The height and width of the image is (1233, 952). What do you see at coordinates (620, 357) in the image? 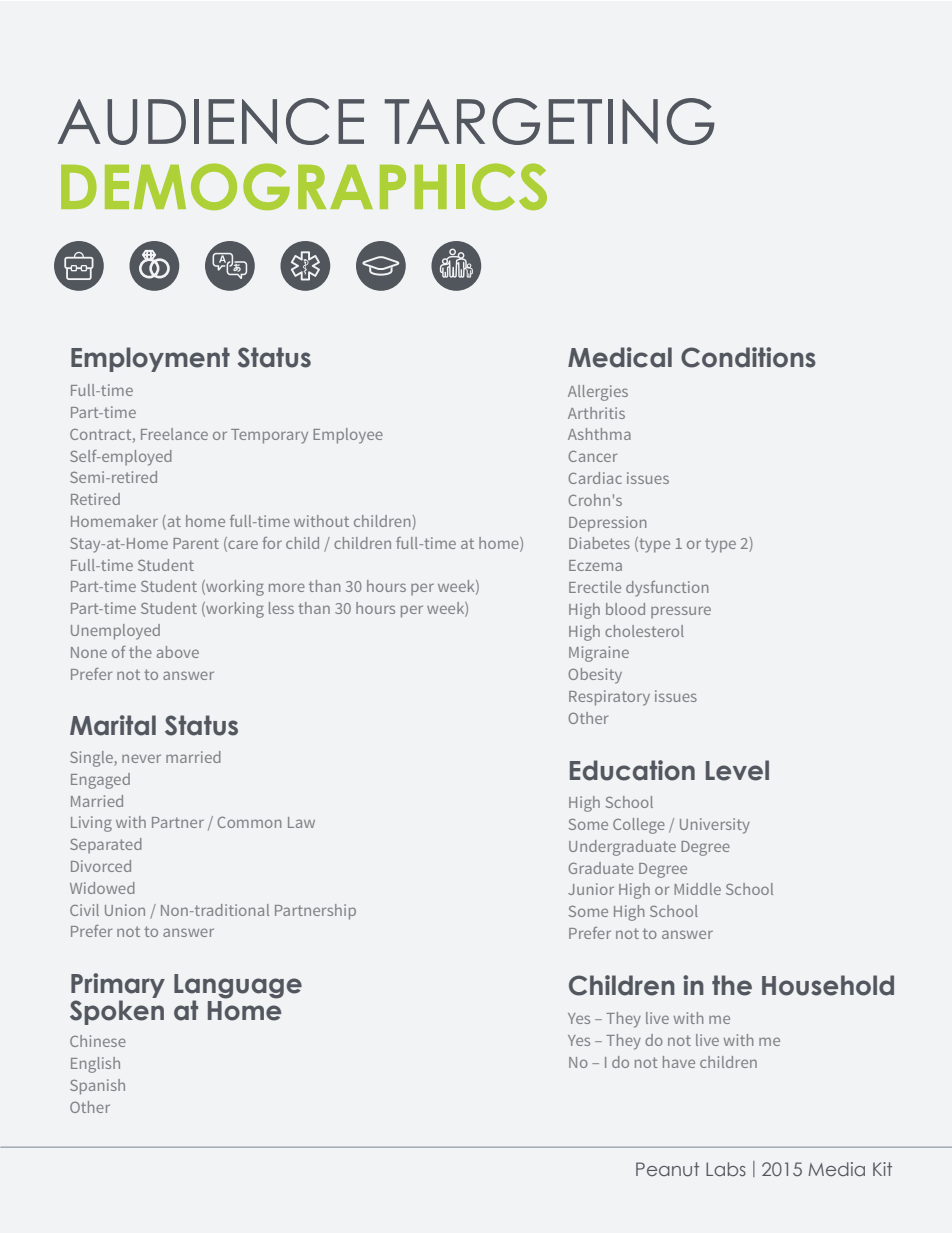
I see `Medical` at bounding box center [620, 357].
